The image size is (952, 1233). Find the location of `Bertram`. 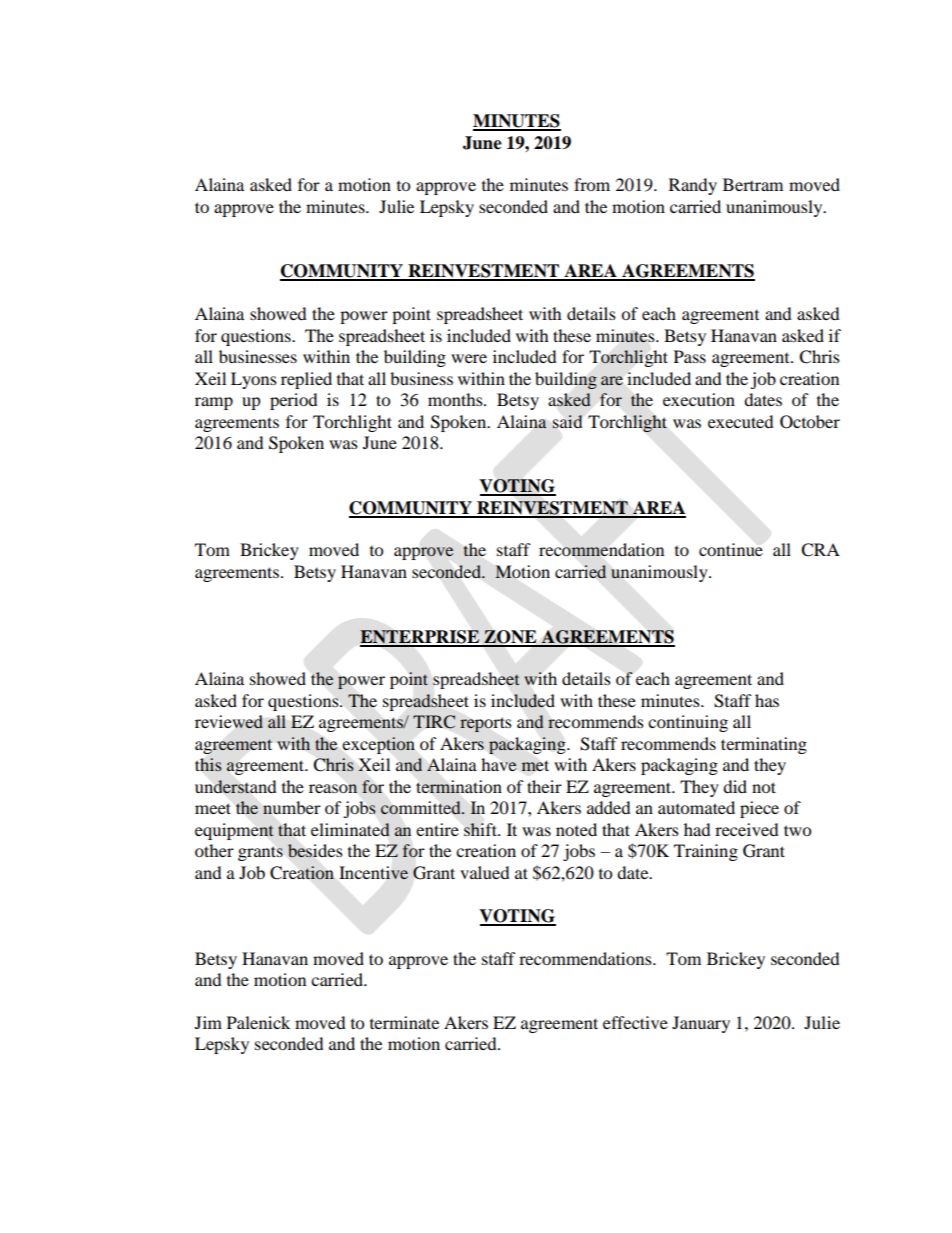

Bertram is located at coordinates (753, 184).
